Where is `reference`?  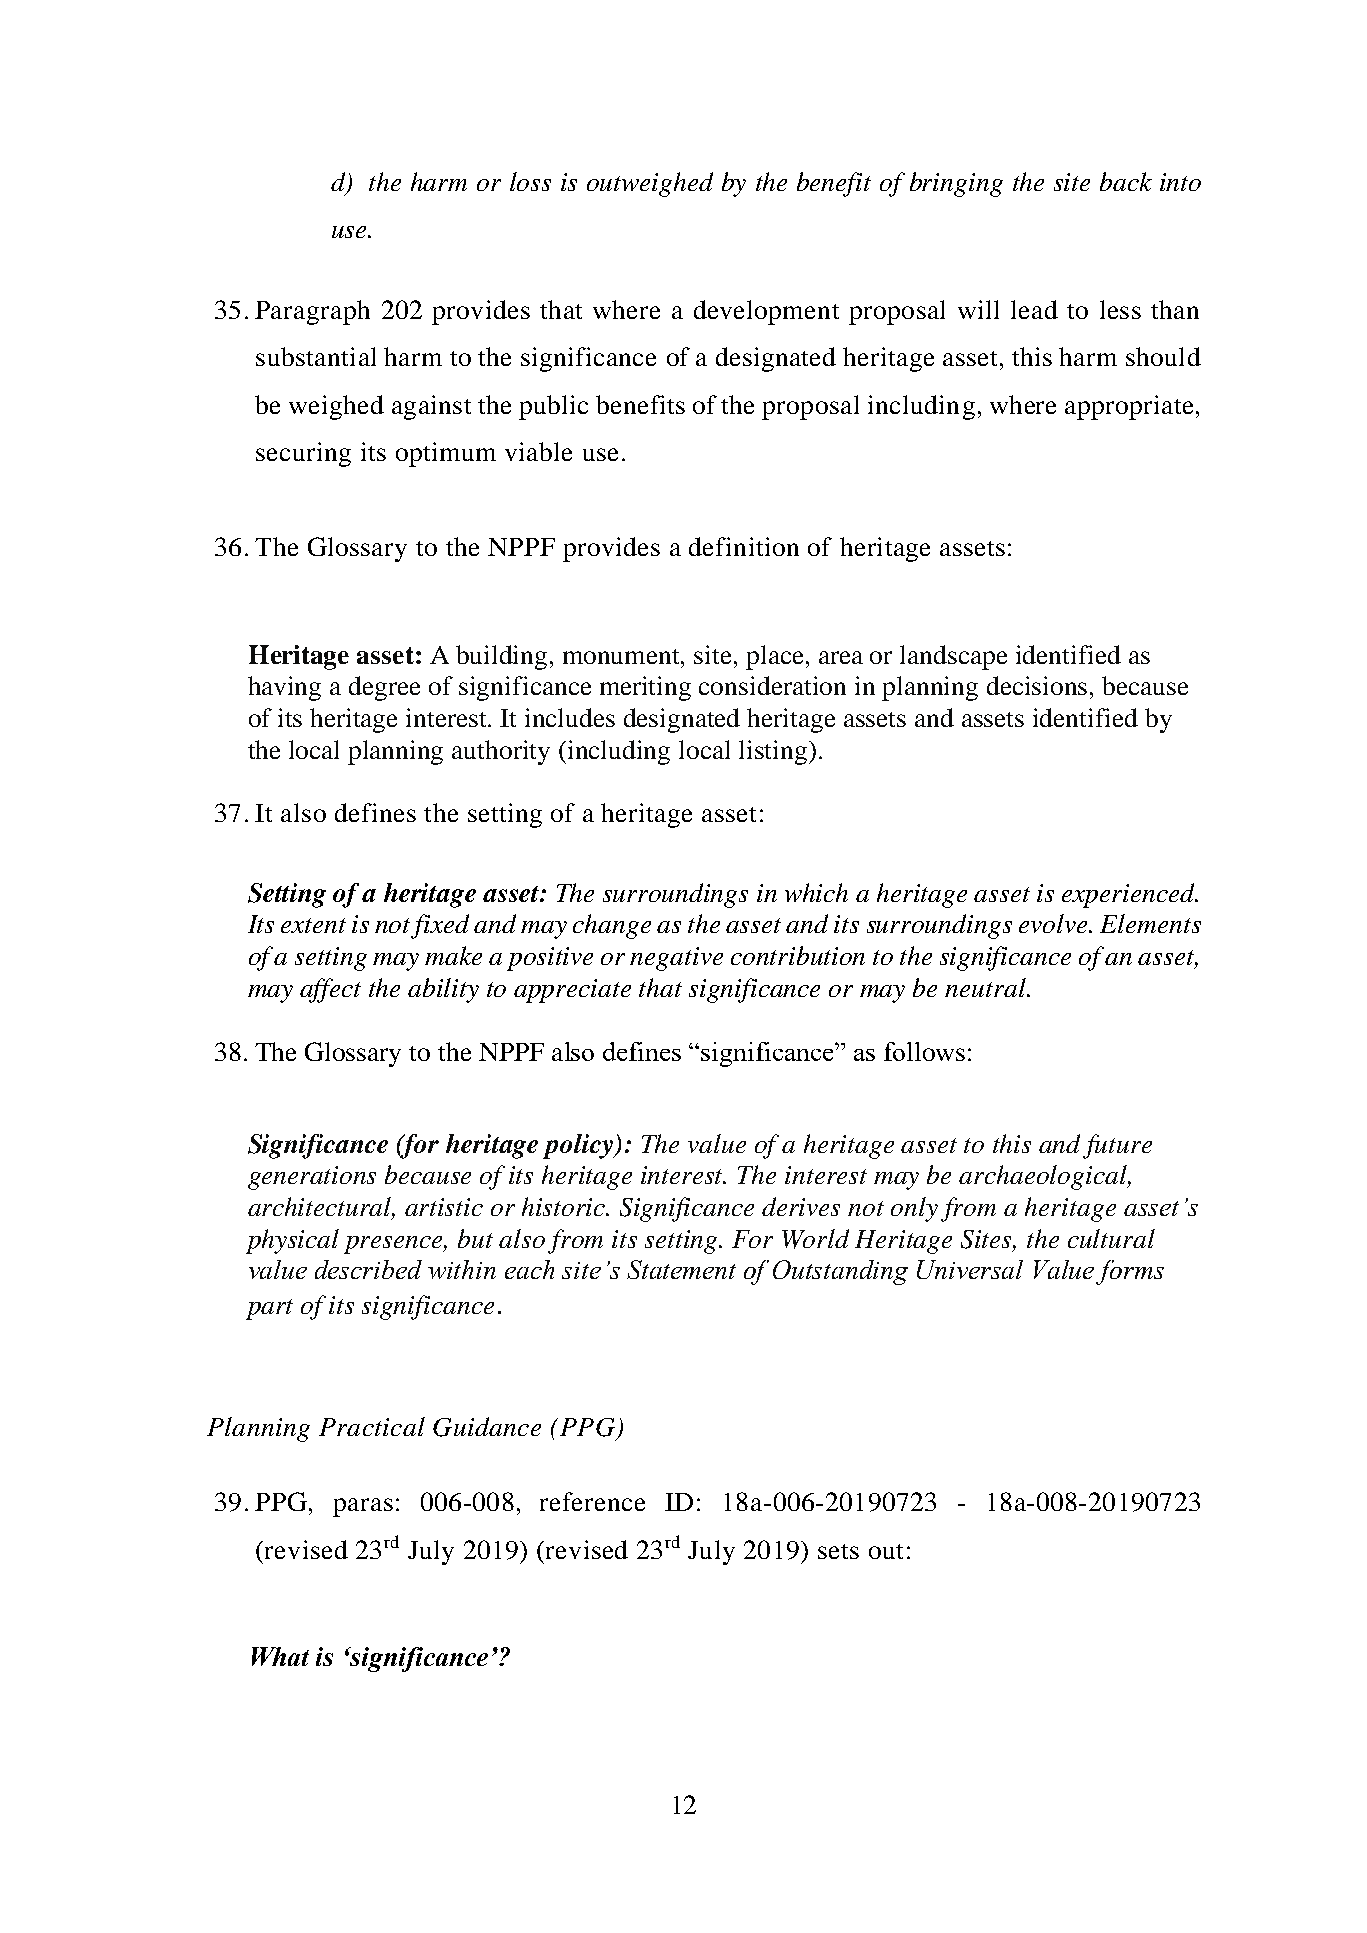 reference is located at coordinates (592, 1501).
